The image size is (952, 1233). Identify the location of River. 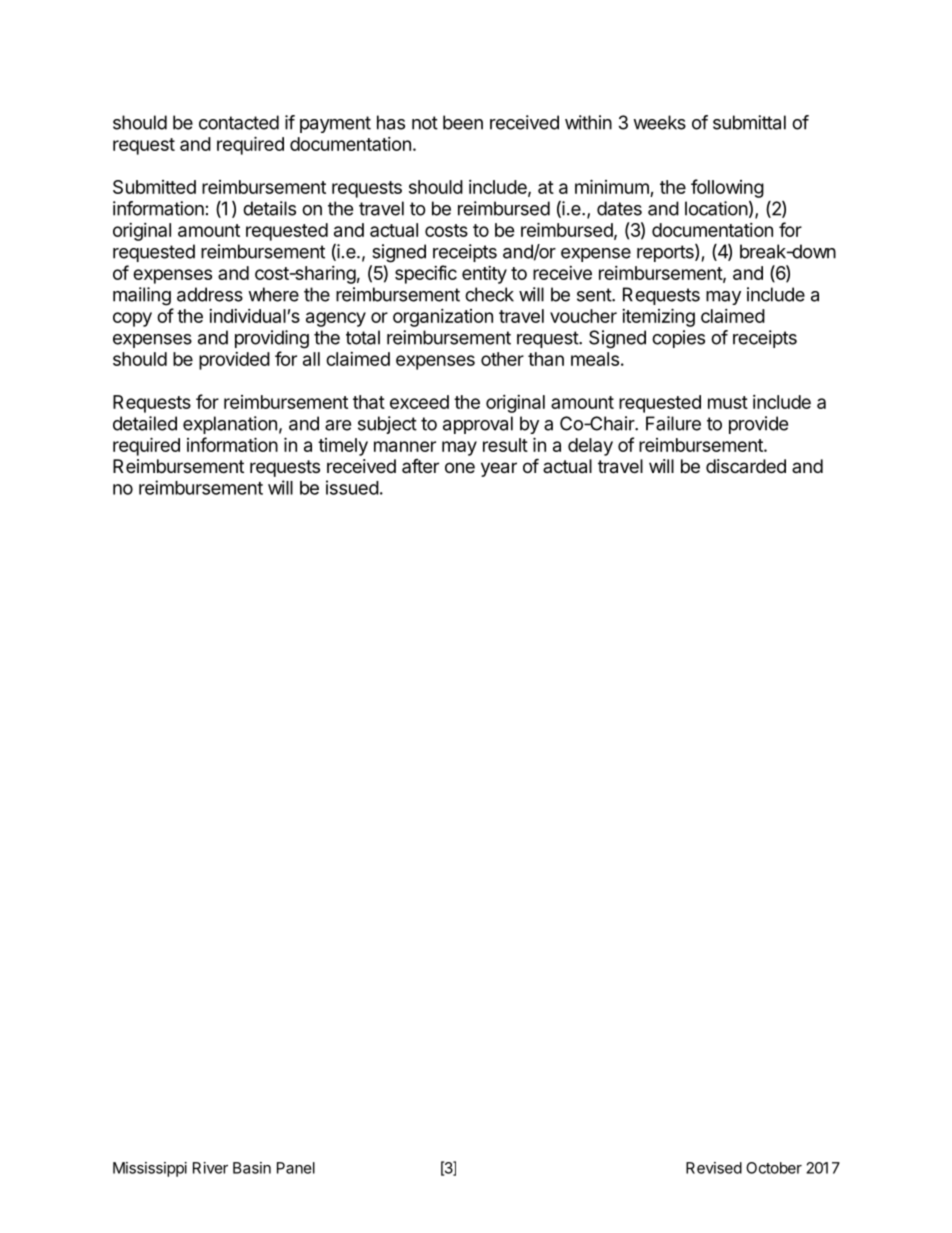
(210, 1168).
